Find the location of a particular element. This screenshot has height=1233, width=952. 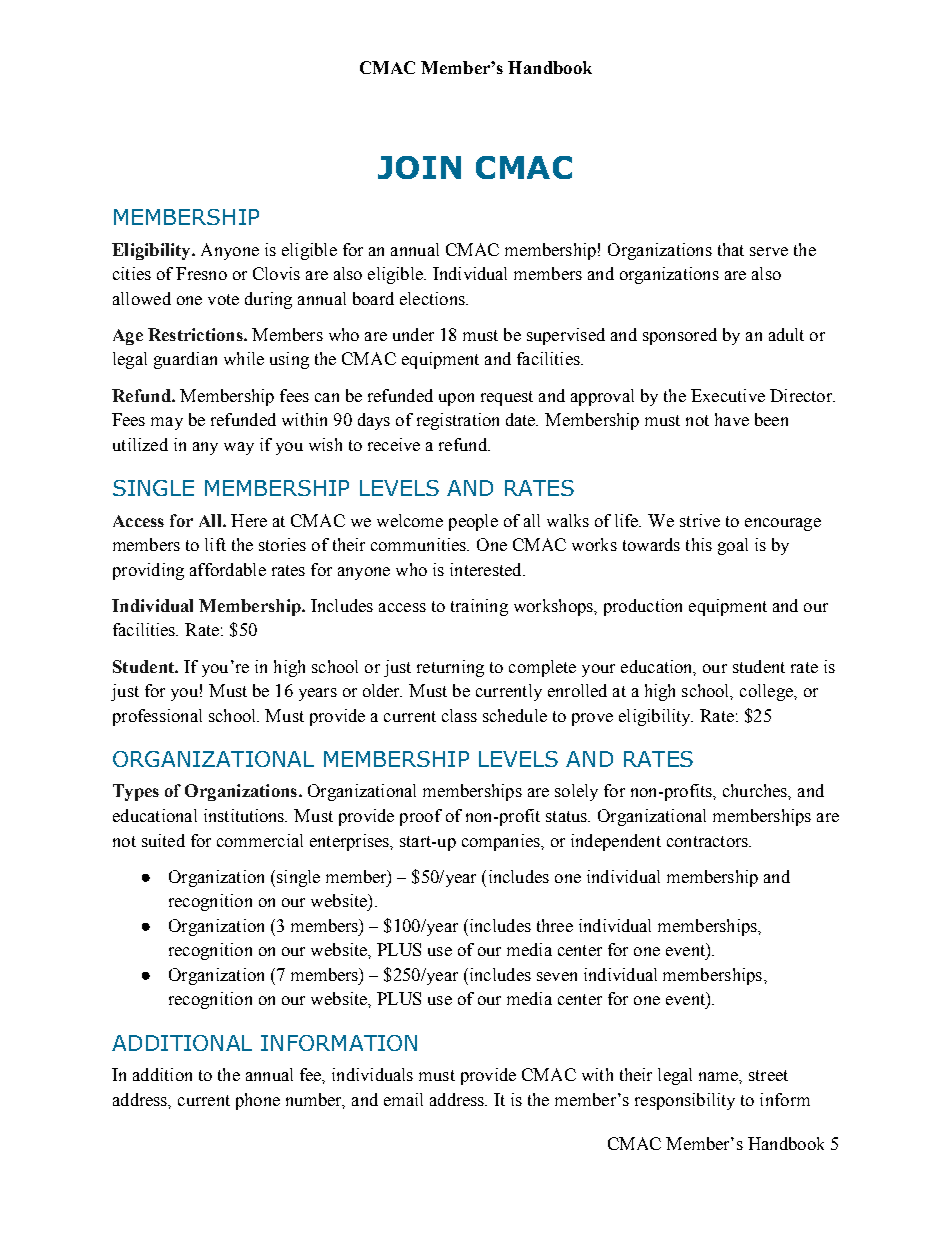

phone is located at coordinates (258, 1101).
